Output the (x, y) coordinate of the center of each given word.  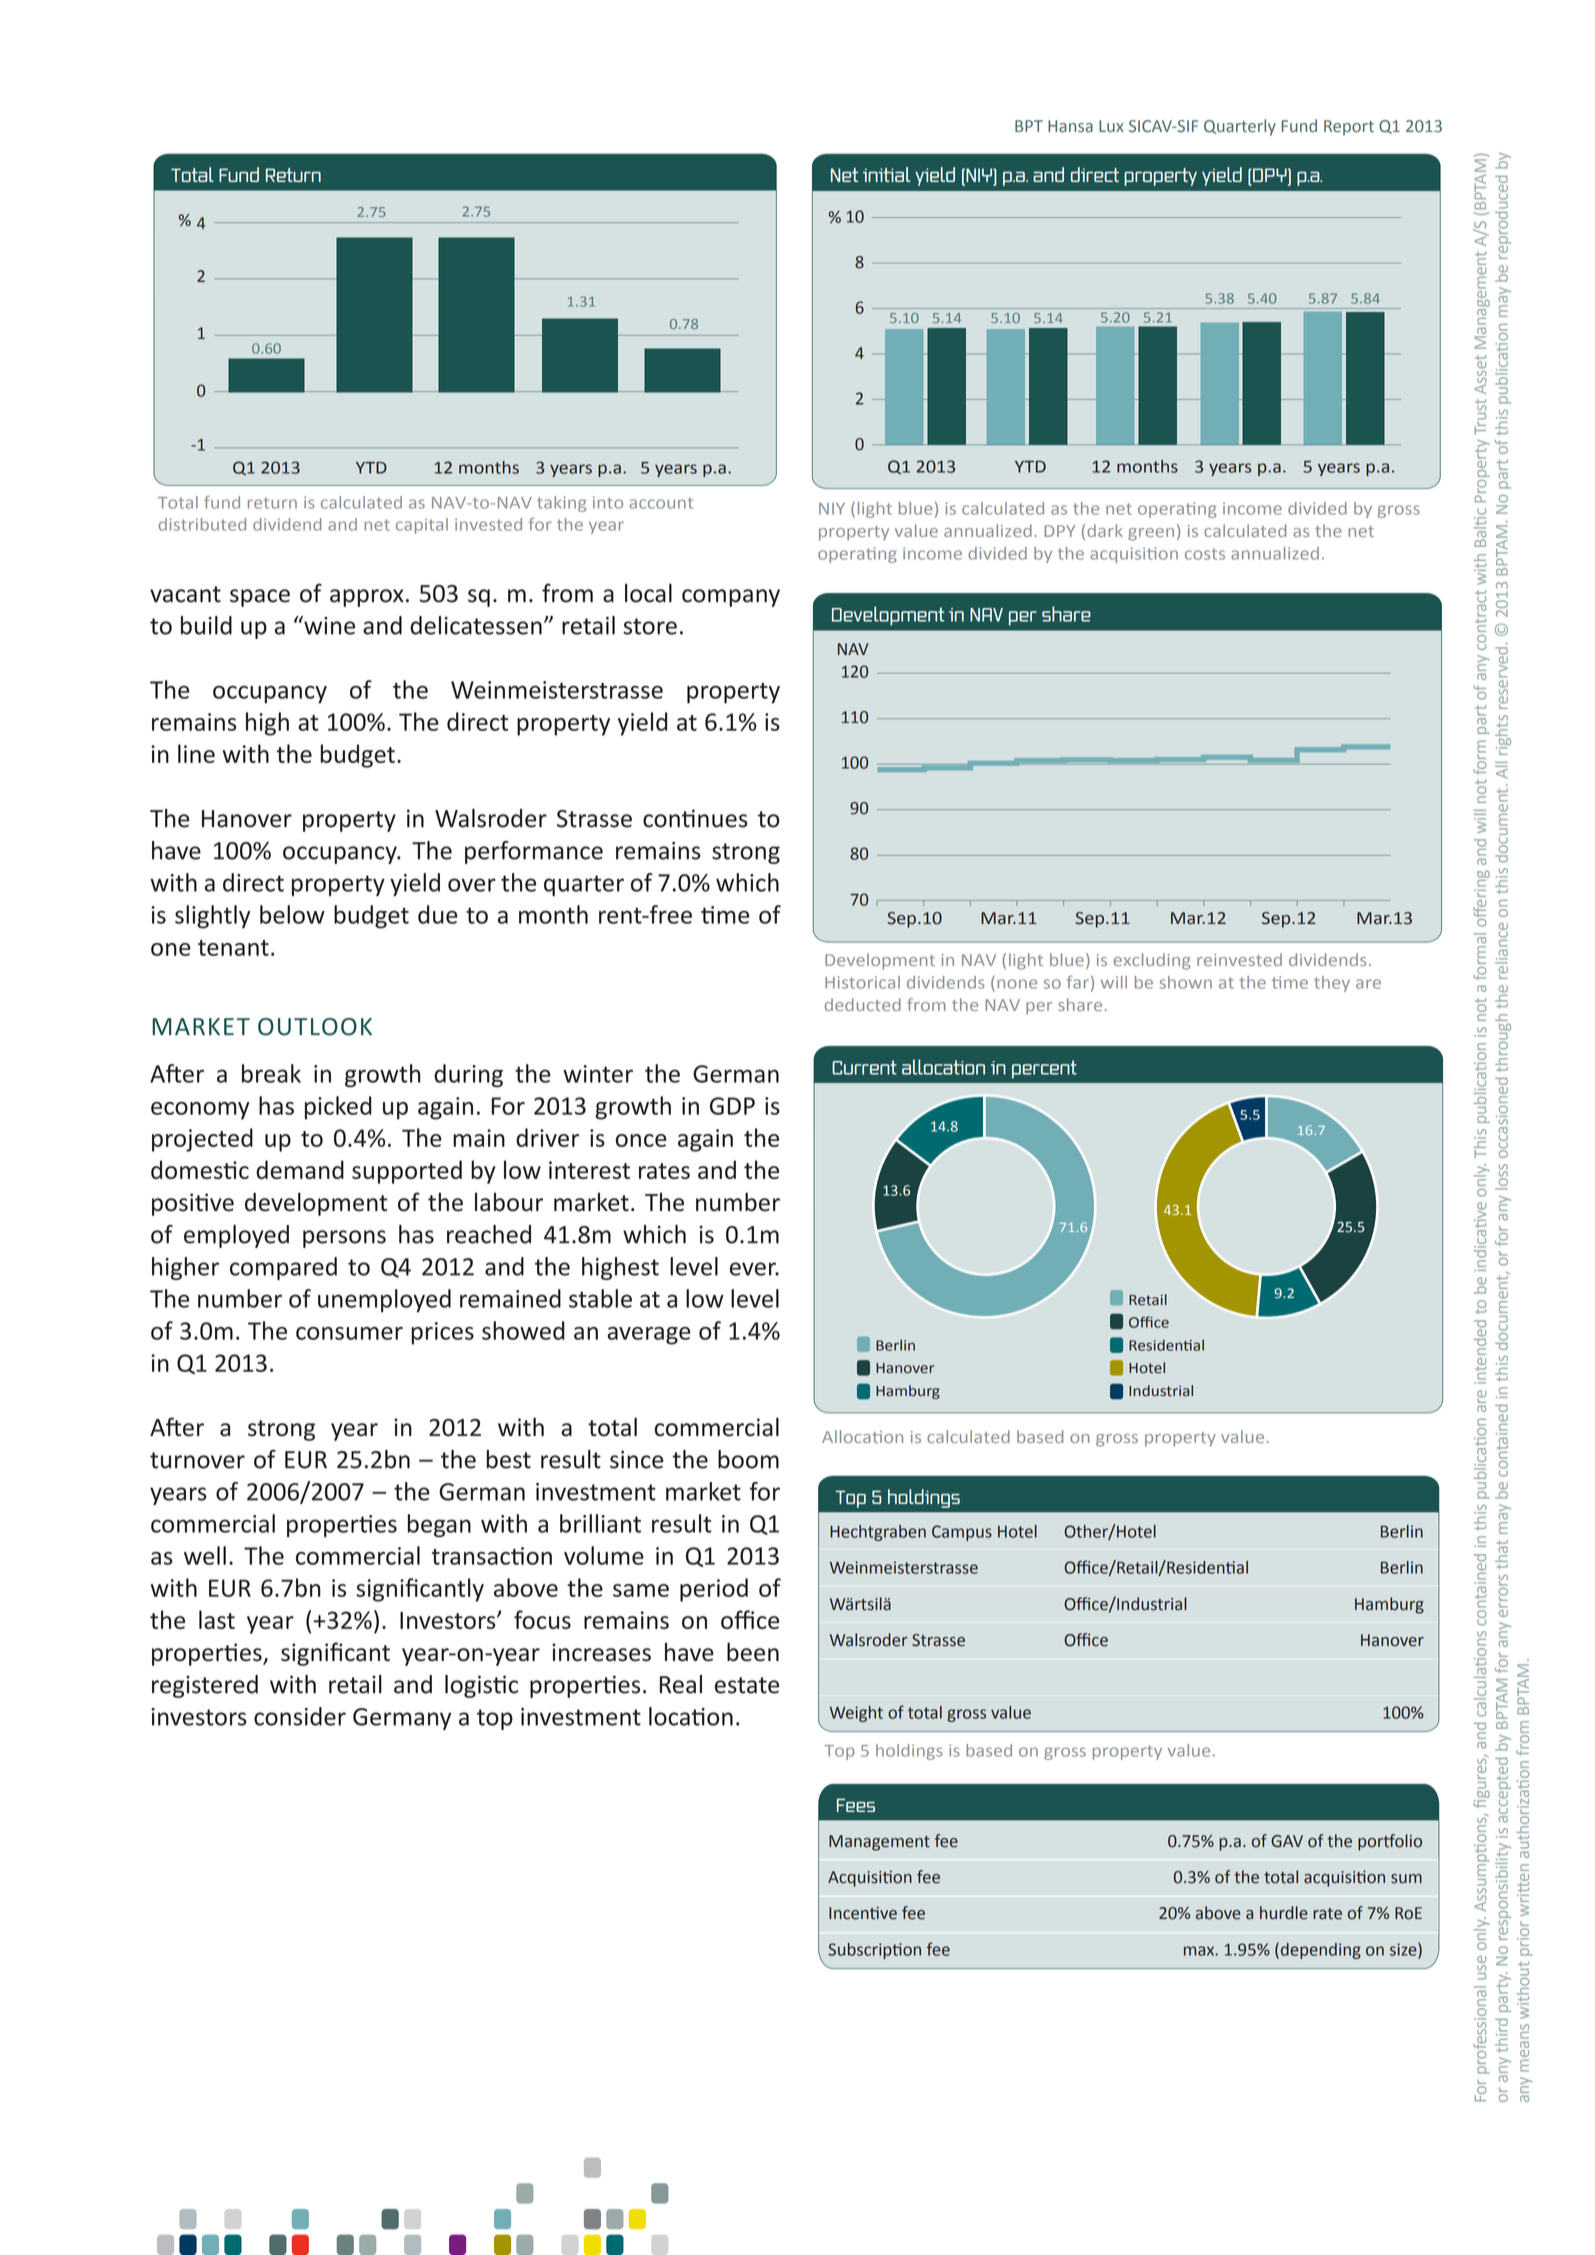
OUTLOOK (315, 1027)
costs (1205, 554)
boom (748, 1459)
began (439, 1525)
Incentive (863, 1913)
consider (300, 1716)
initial (887, 174)
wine (328, 625)
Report (1349, 128)
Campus (962, 1533)
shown (1185, 982)
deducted (863, 1004)
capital (422, 526)
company (731, 598)
